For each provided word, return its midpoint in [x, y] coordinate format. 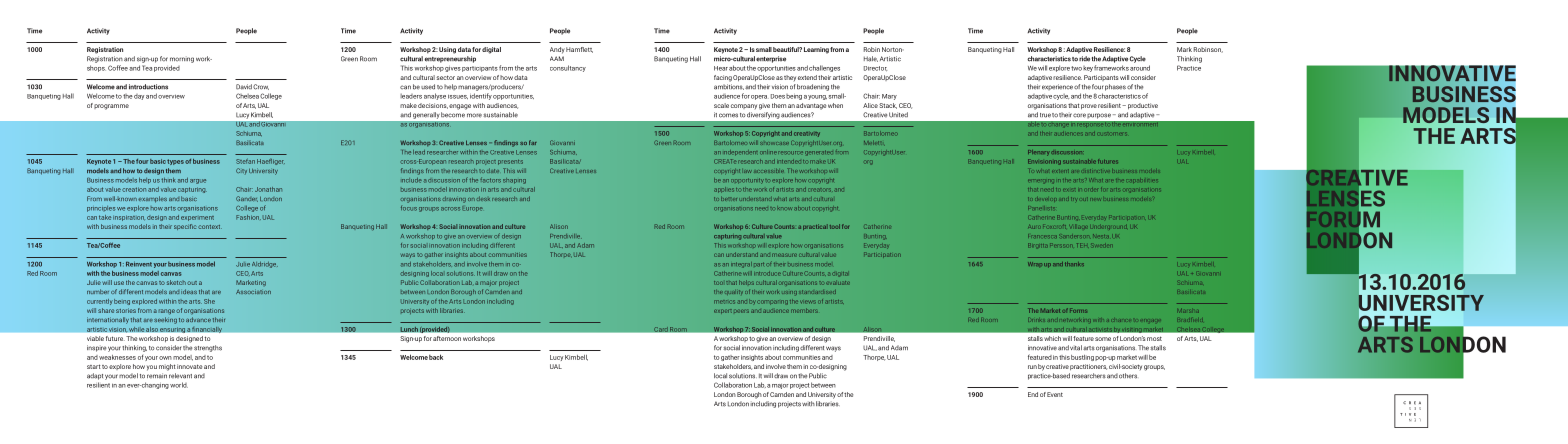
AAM [557, 58]
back [436, 357]
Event [1055, 394]
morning [182, 60]
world [179, 385]
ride [1084, 59]
